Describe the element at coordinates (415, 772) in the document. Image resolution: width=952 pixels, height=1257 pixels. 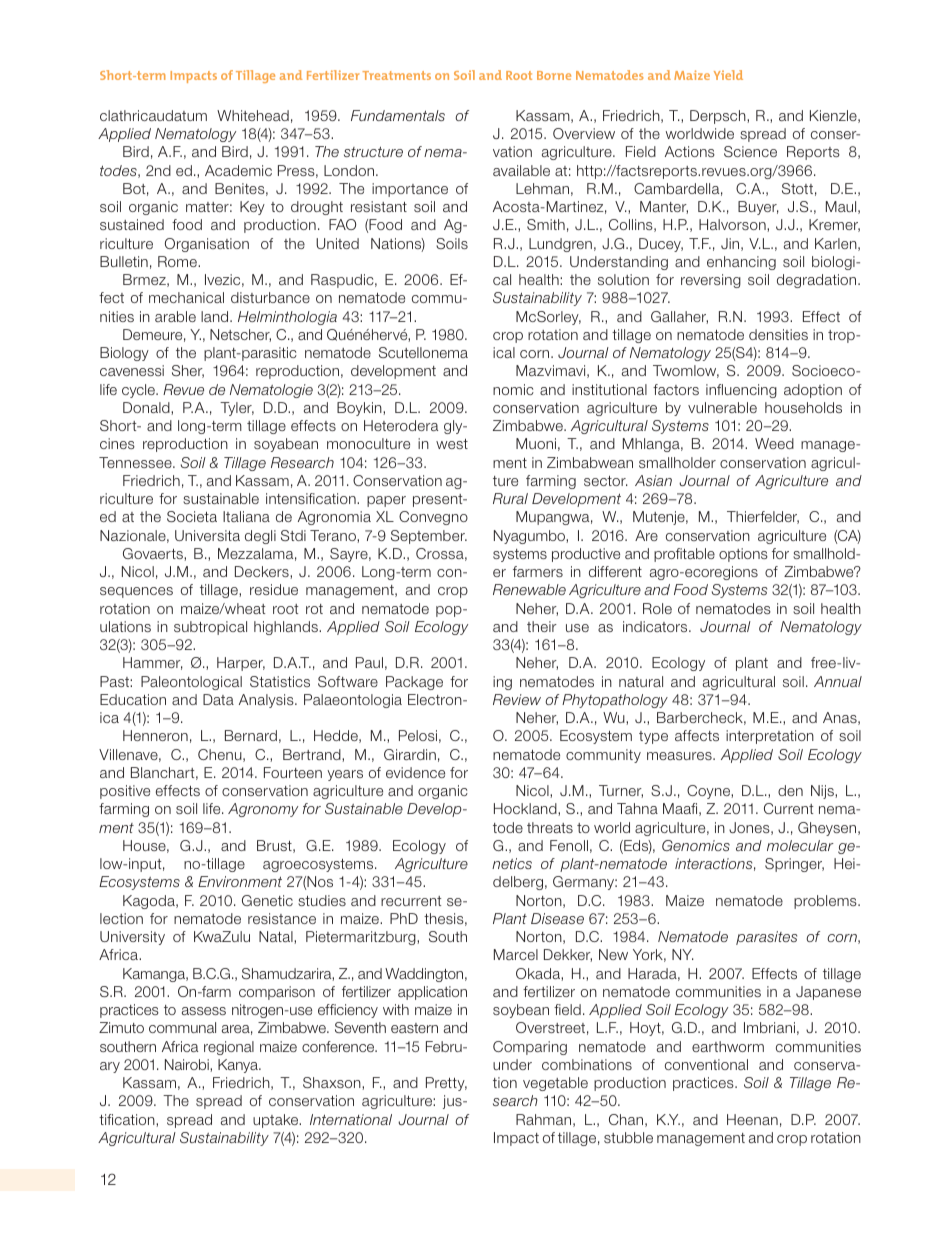
I see `evidence` at that location.
